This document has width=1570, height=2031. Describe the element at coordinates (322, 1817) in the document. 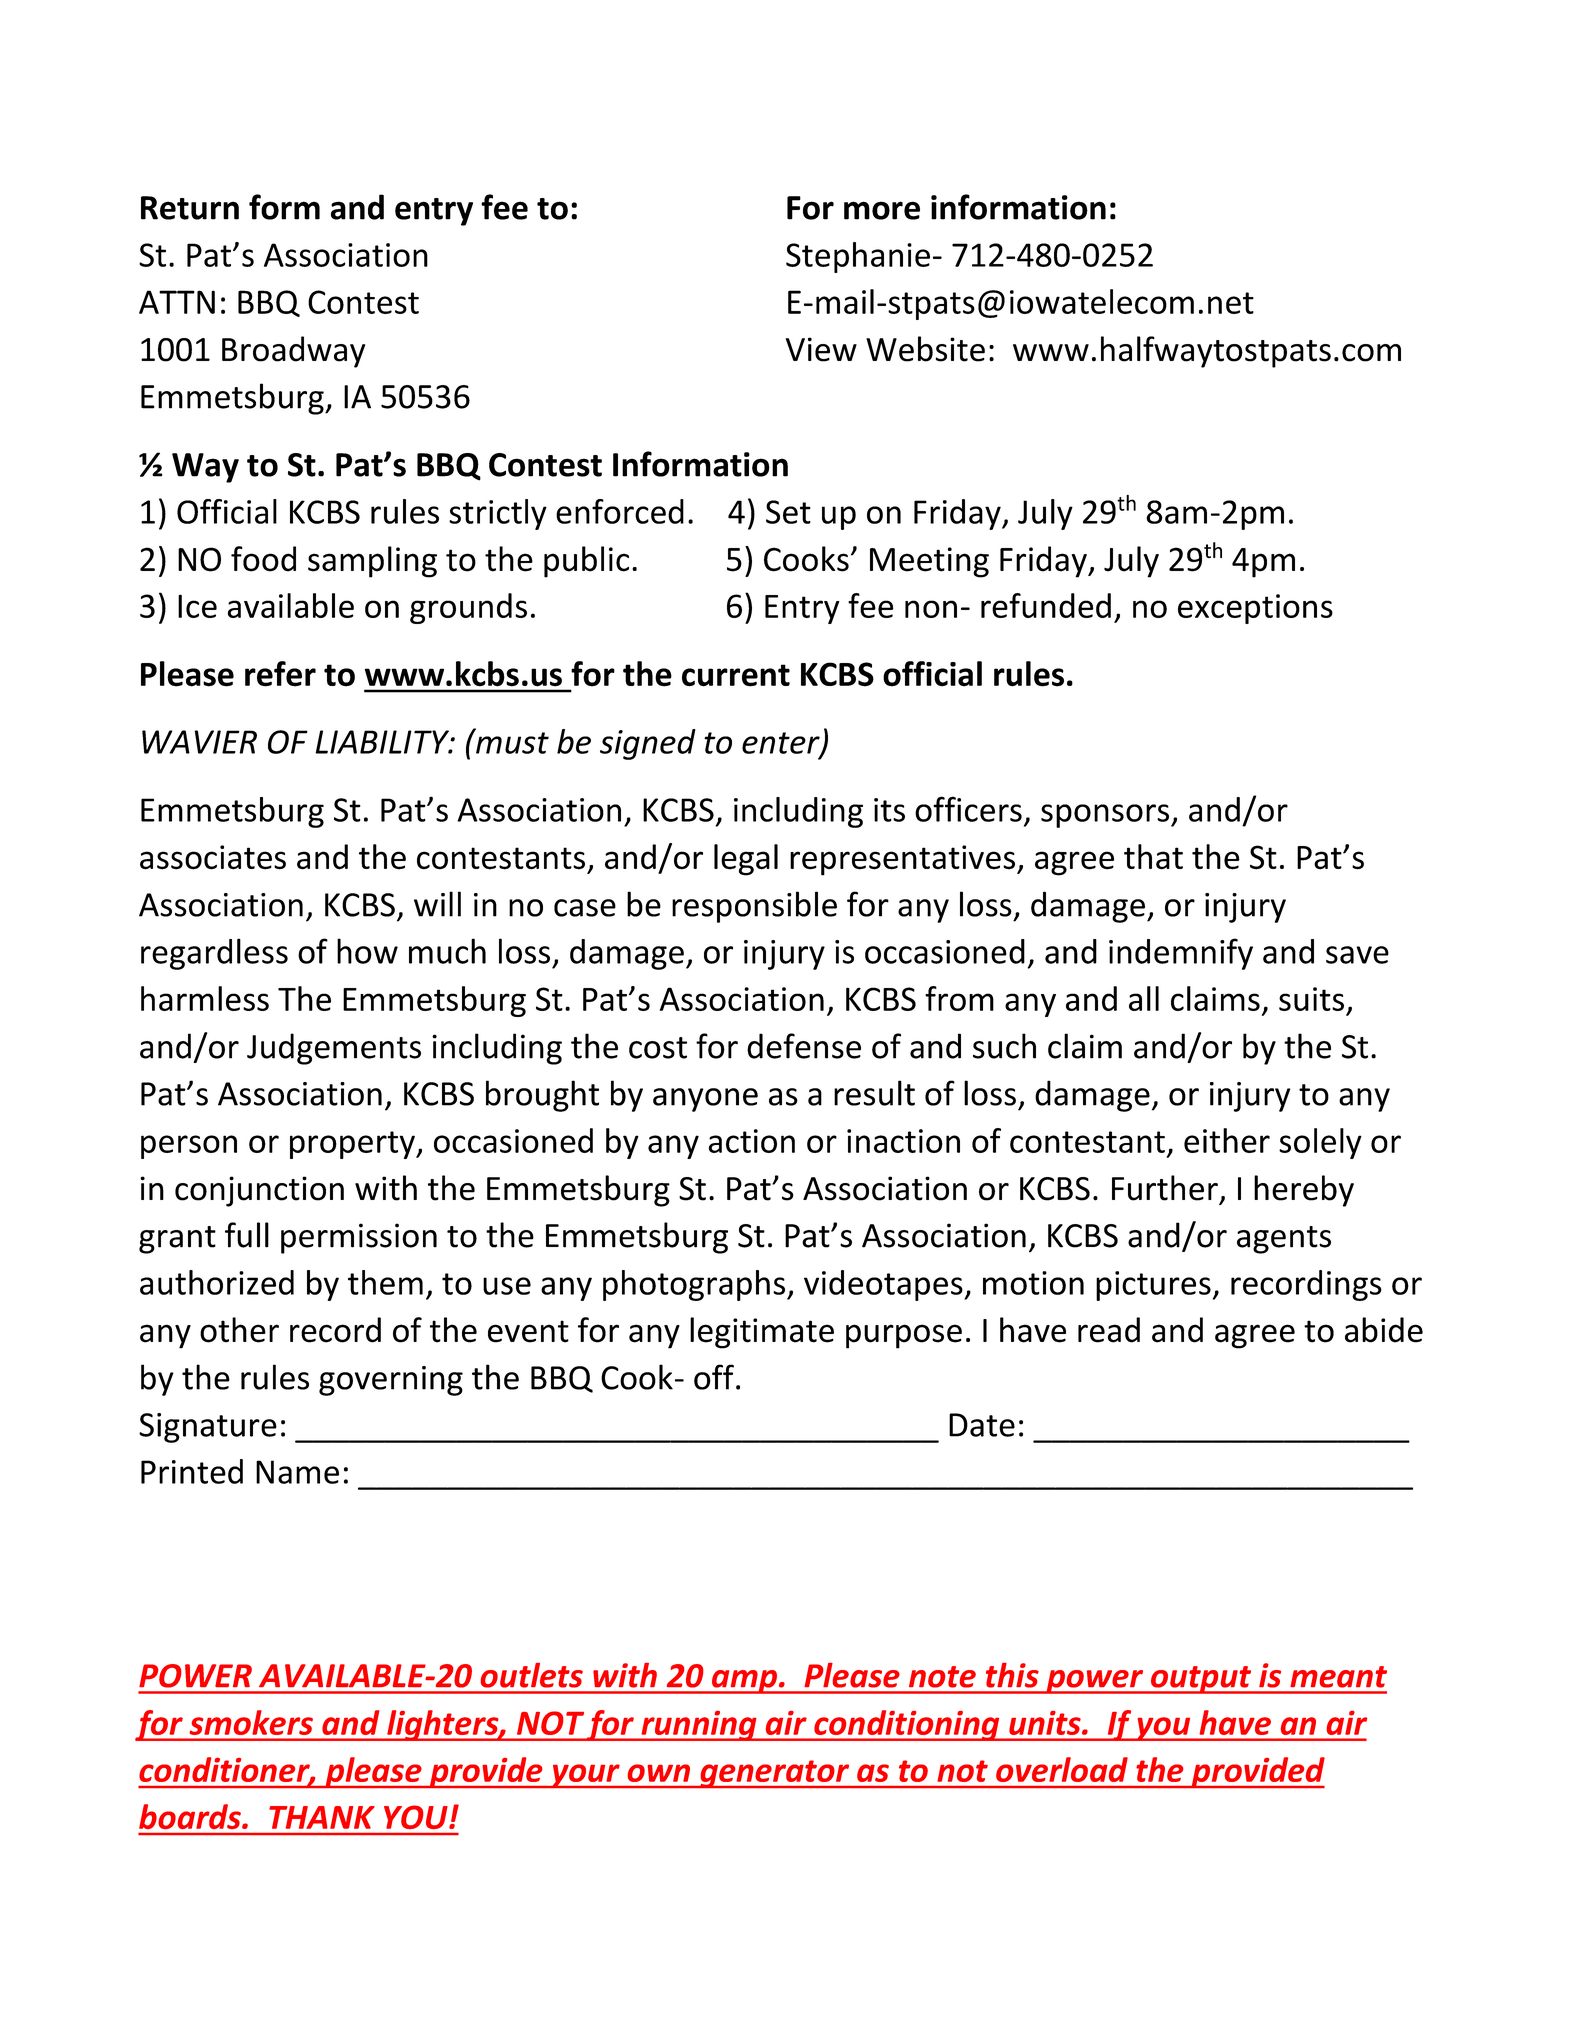

I see `THANK` at that location.
